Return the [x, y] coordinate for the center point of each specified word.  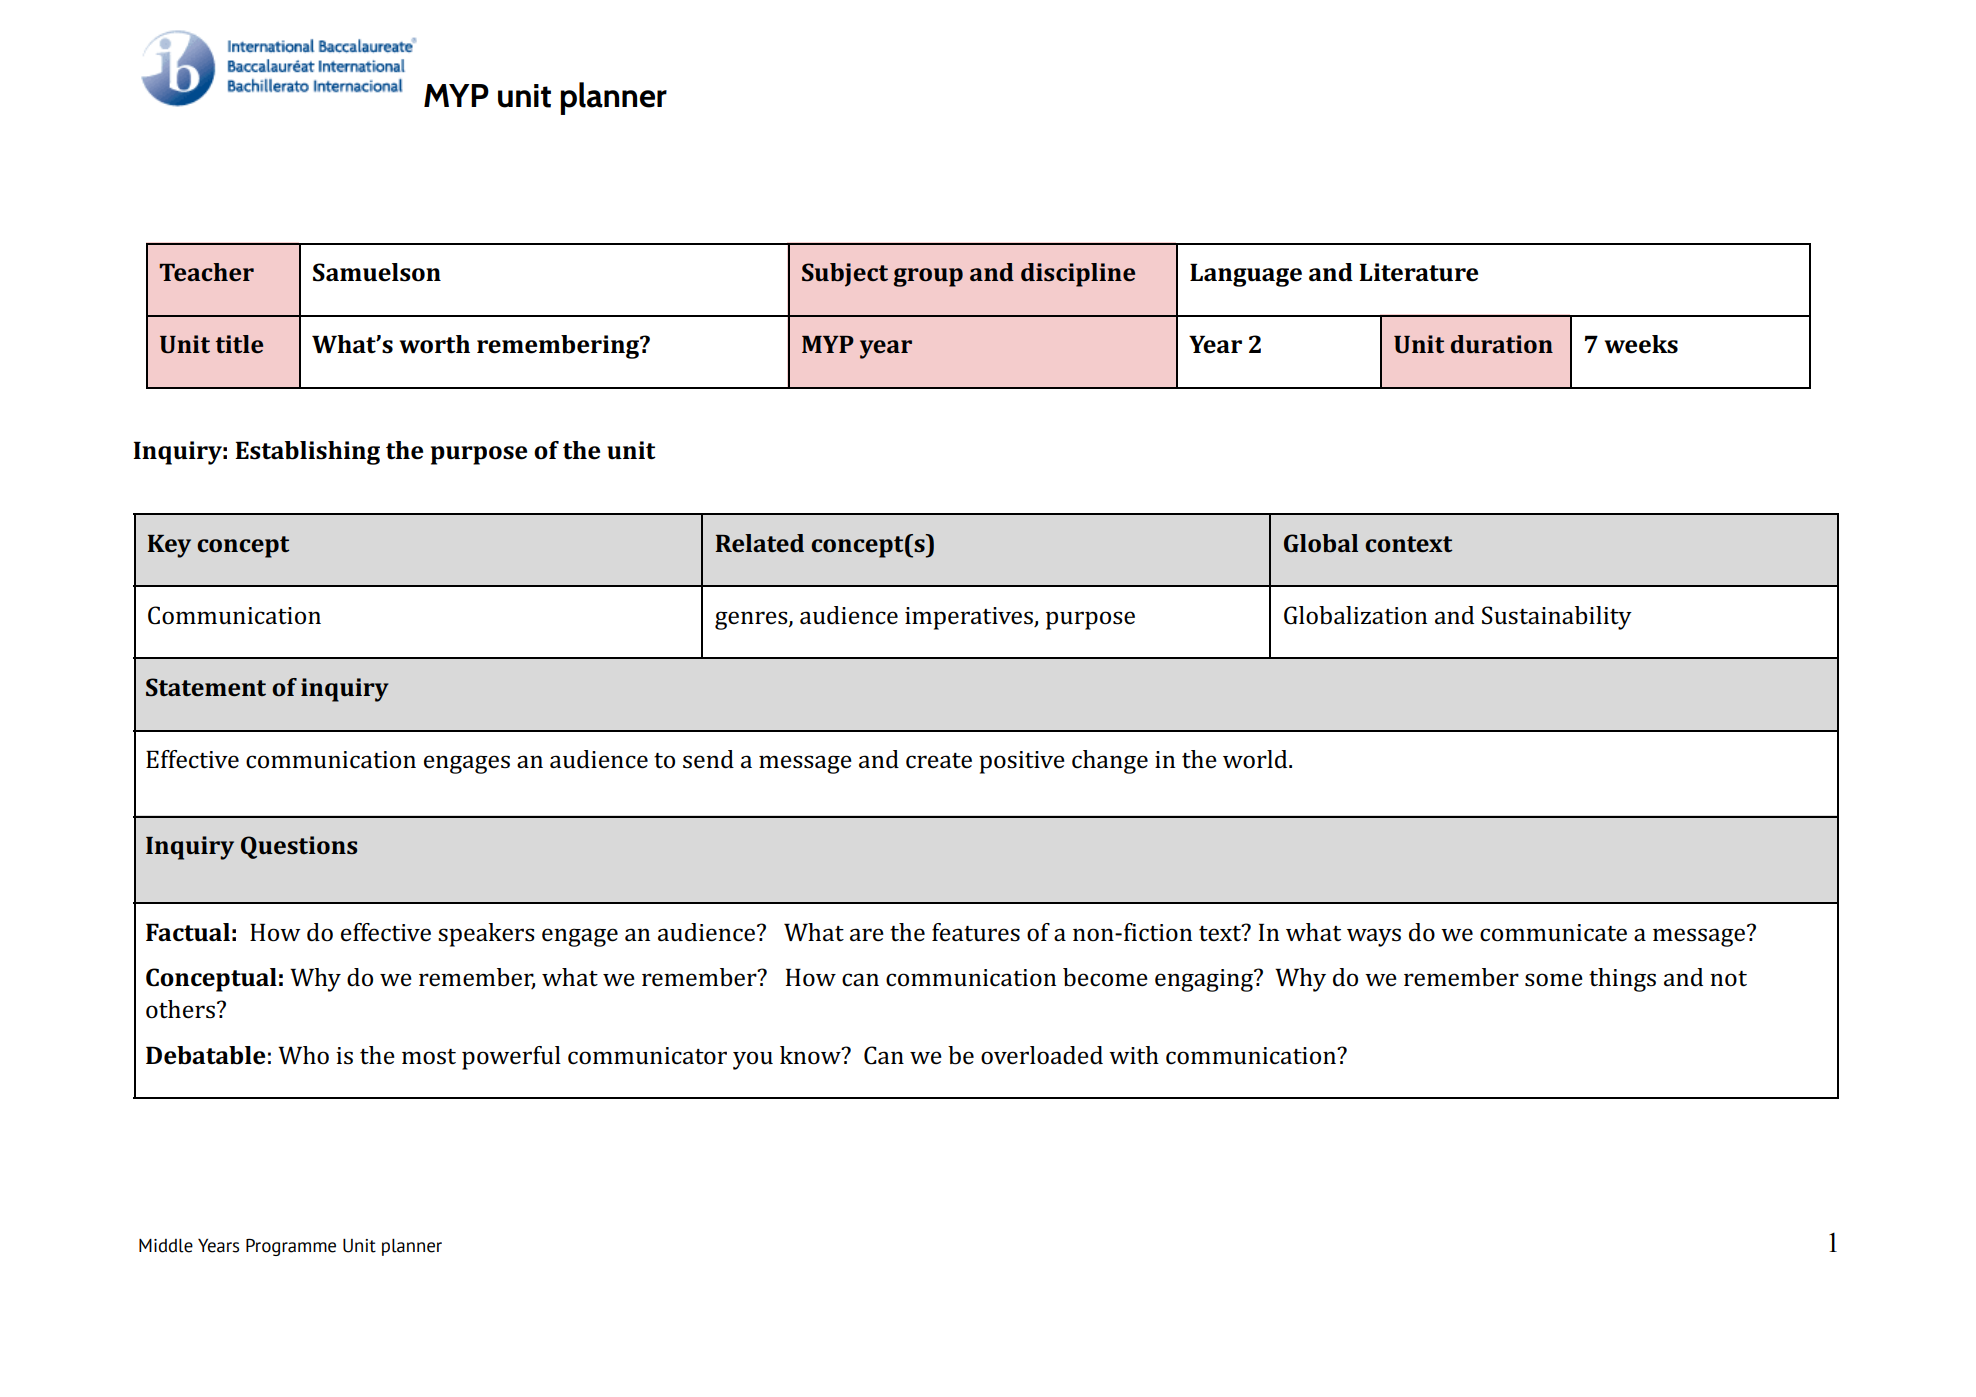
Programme [291, 1247]
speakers [486, 935]
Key [169, 546]
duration [1502, 344]
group [928, 277]
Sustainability [1557, 618]
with [1134, 1055]
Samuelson [377, 272]
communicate [1553, 933]
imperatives [970, 618]
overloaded [1042, 1055]
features [976, 932]
